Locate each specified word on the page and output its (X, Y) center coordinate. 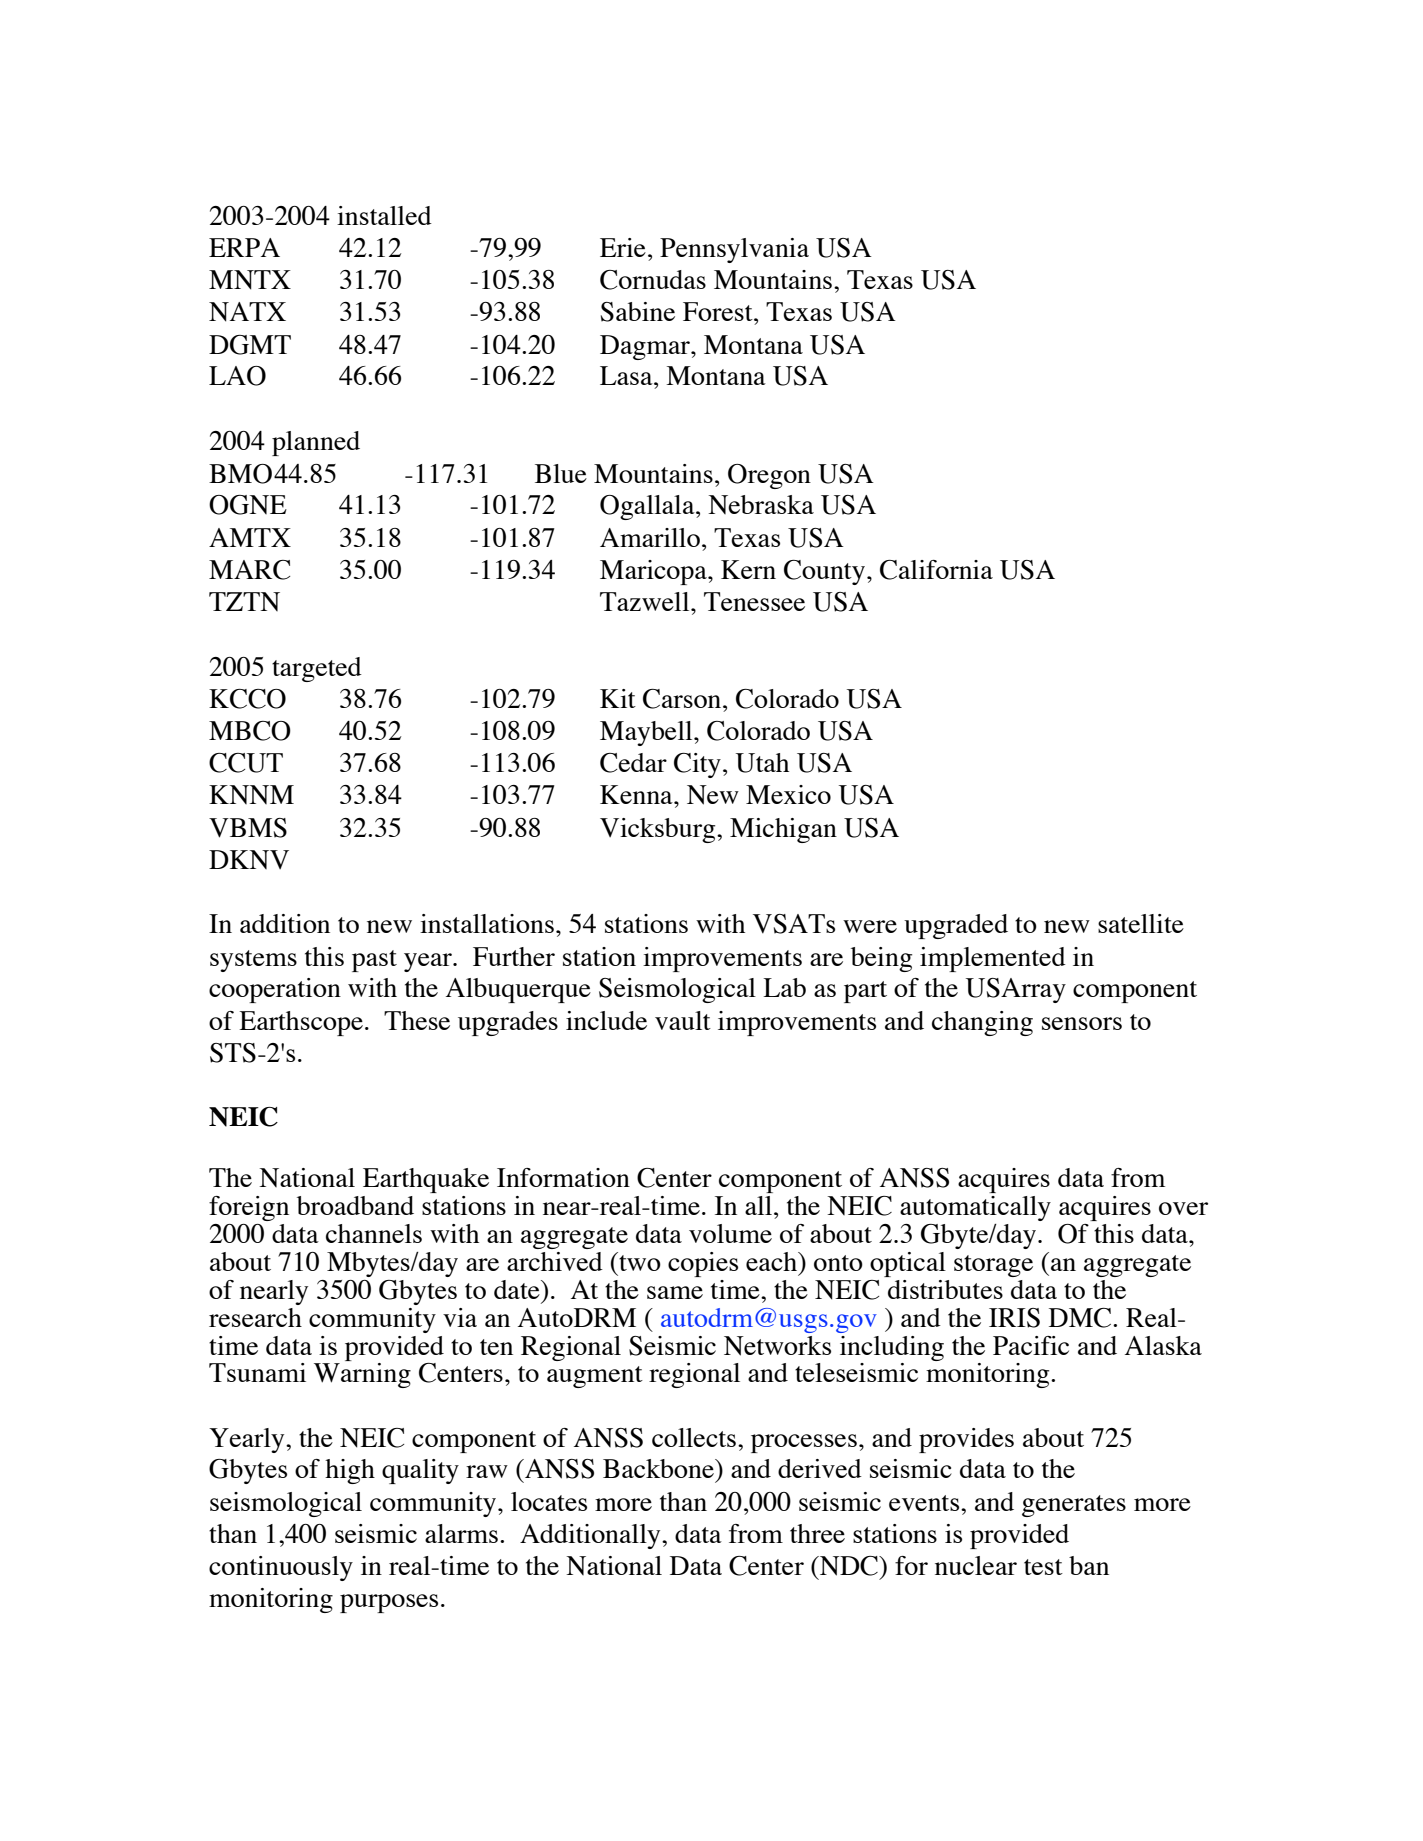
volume (730, 1233)
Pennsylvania (734, 250)
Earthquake (426, 1180)
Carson (683, 699)
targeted (317, 669)
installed (384, 215)
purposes (389, 1603)
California (936, 570)
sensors (1082, 1023)
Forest (719, 311)
